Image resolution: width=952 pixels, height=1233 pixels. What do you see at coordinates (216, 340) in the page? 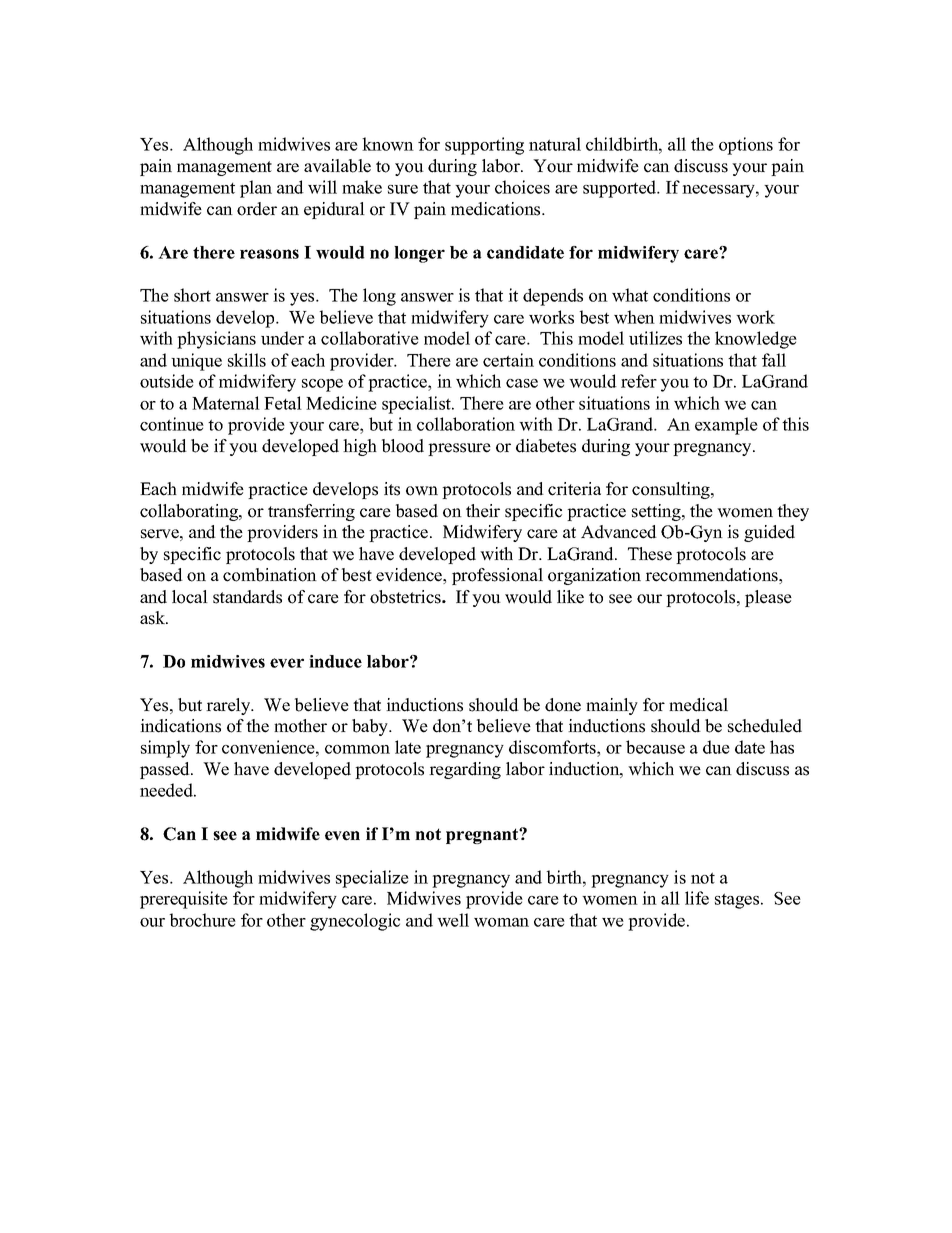
I see `physicians` at bounding box center [216, 340].
